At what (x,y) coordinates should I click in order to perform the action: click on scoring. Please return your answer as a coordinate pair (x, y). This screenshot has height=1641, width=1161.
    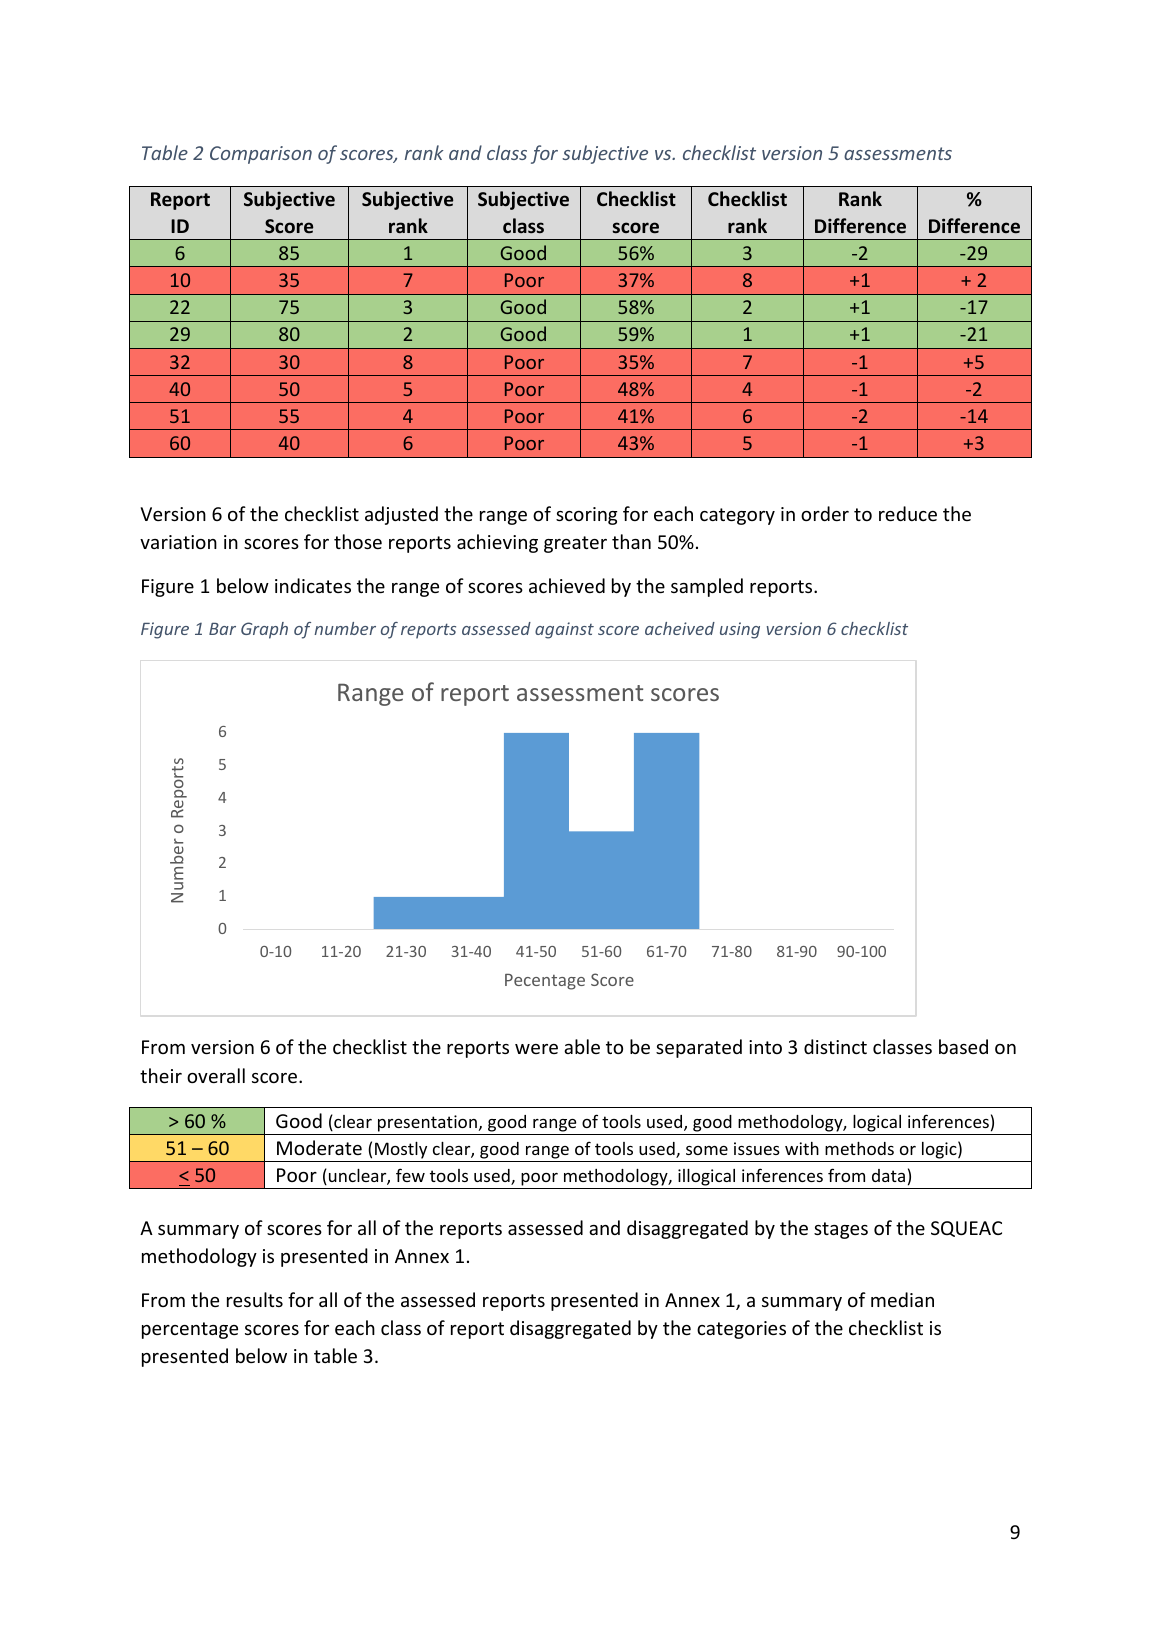
    Looking at the image, I should click on (587, 516).
